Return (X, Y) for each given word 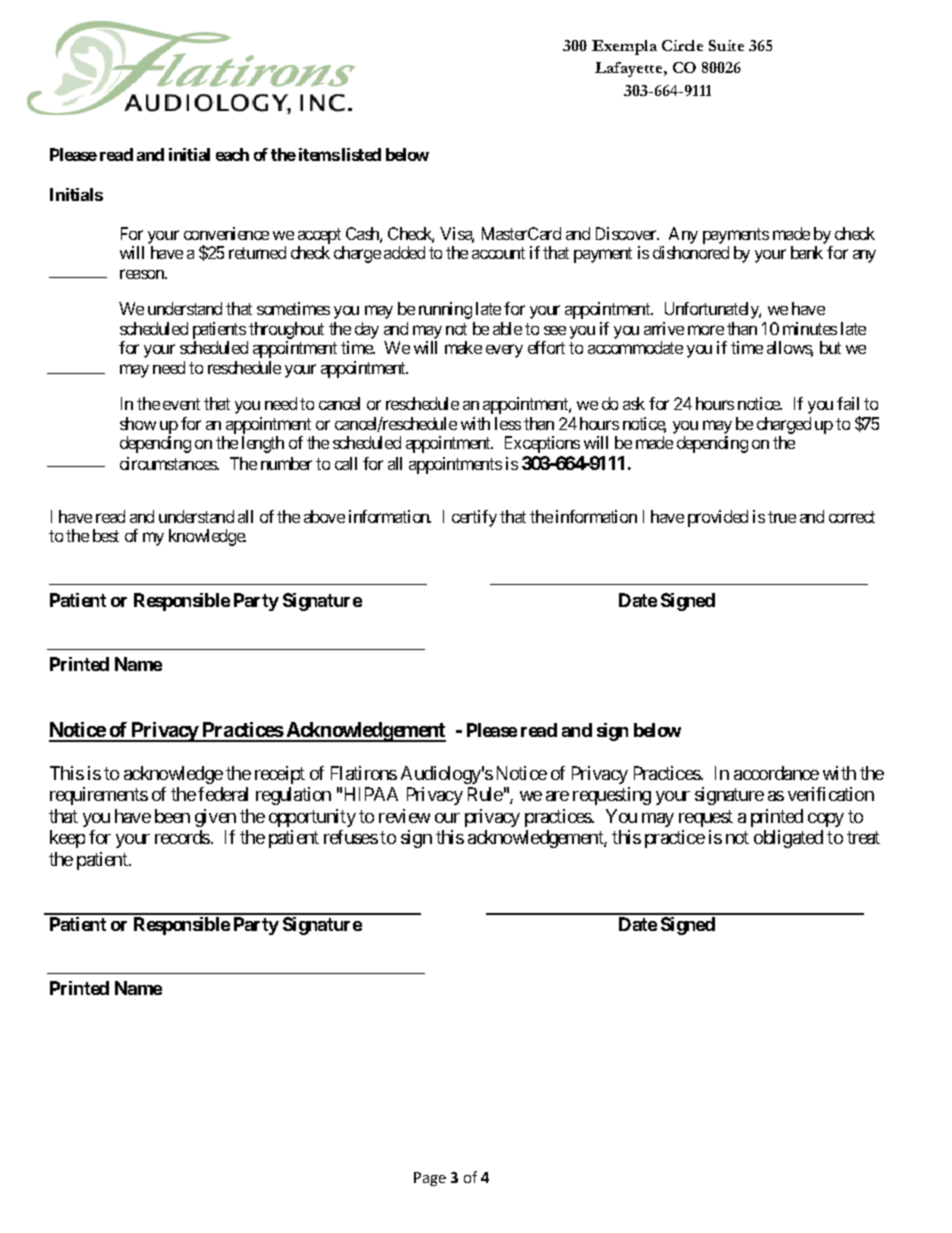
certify (474, 518)
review (404, 816)
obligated (788, 839)
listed (361, 154)
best (106, 535)
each (232, 154)
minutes (810, 328)
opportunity (312, 818)
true (782, 517)
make (463, 347)
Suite (726, 45)
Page (430, 1179)
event (181, 404)
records (182, 837)
